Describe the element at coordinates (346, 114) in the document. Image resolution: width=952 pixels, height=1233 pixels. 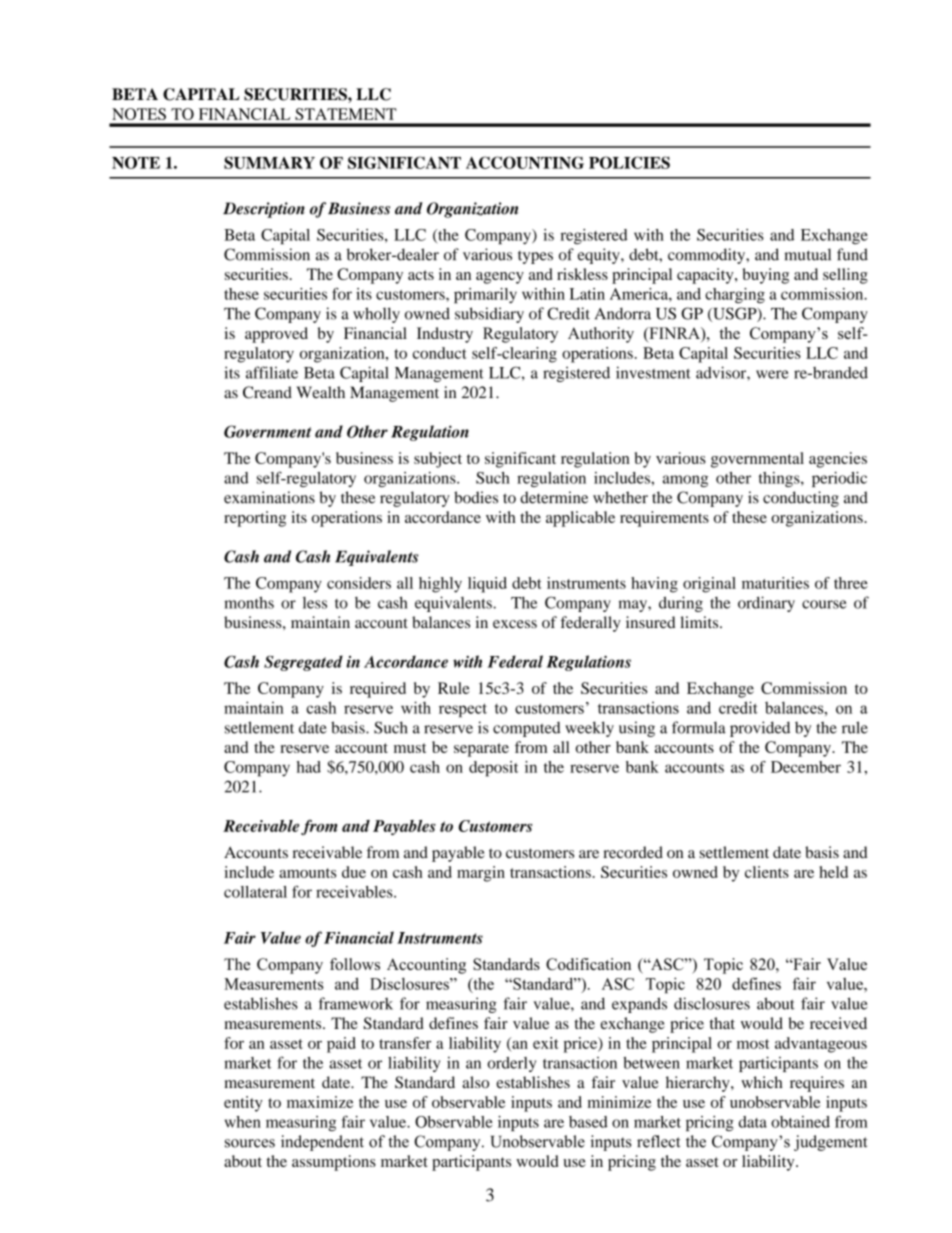
I see `STATEMENT` at that location.
